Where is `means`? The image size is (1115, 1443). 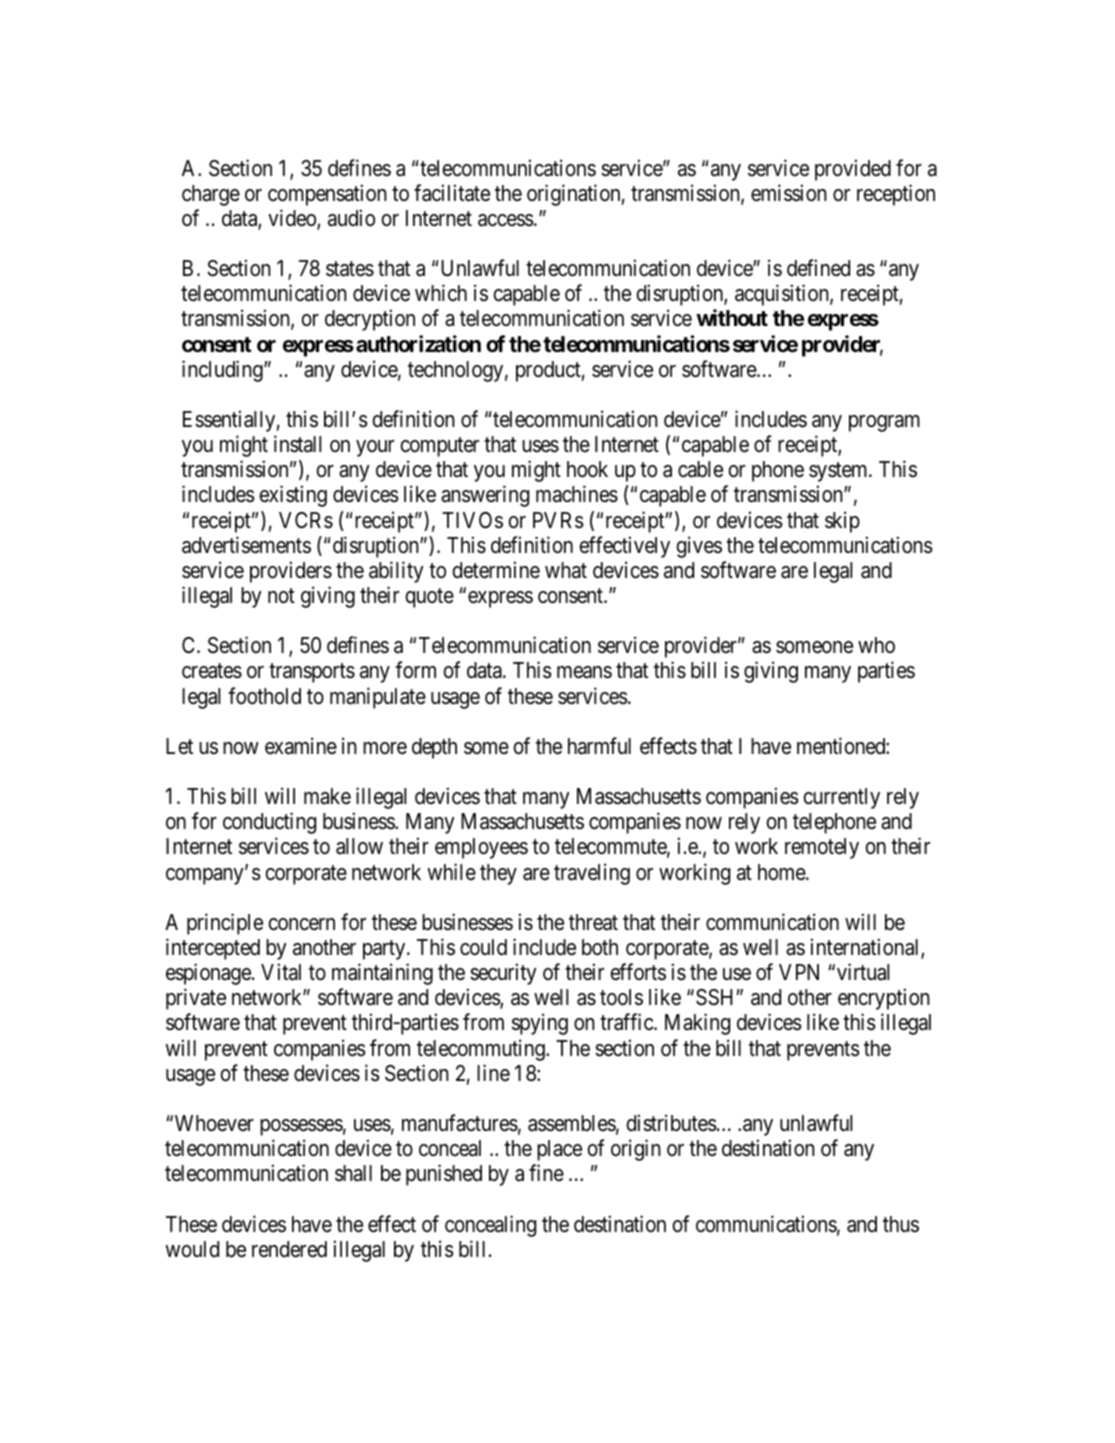
means is located at coordinates (584, 672).
